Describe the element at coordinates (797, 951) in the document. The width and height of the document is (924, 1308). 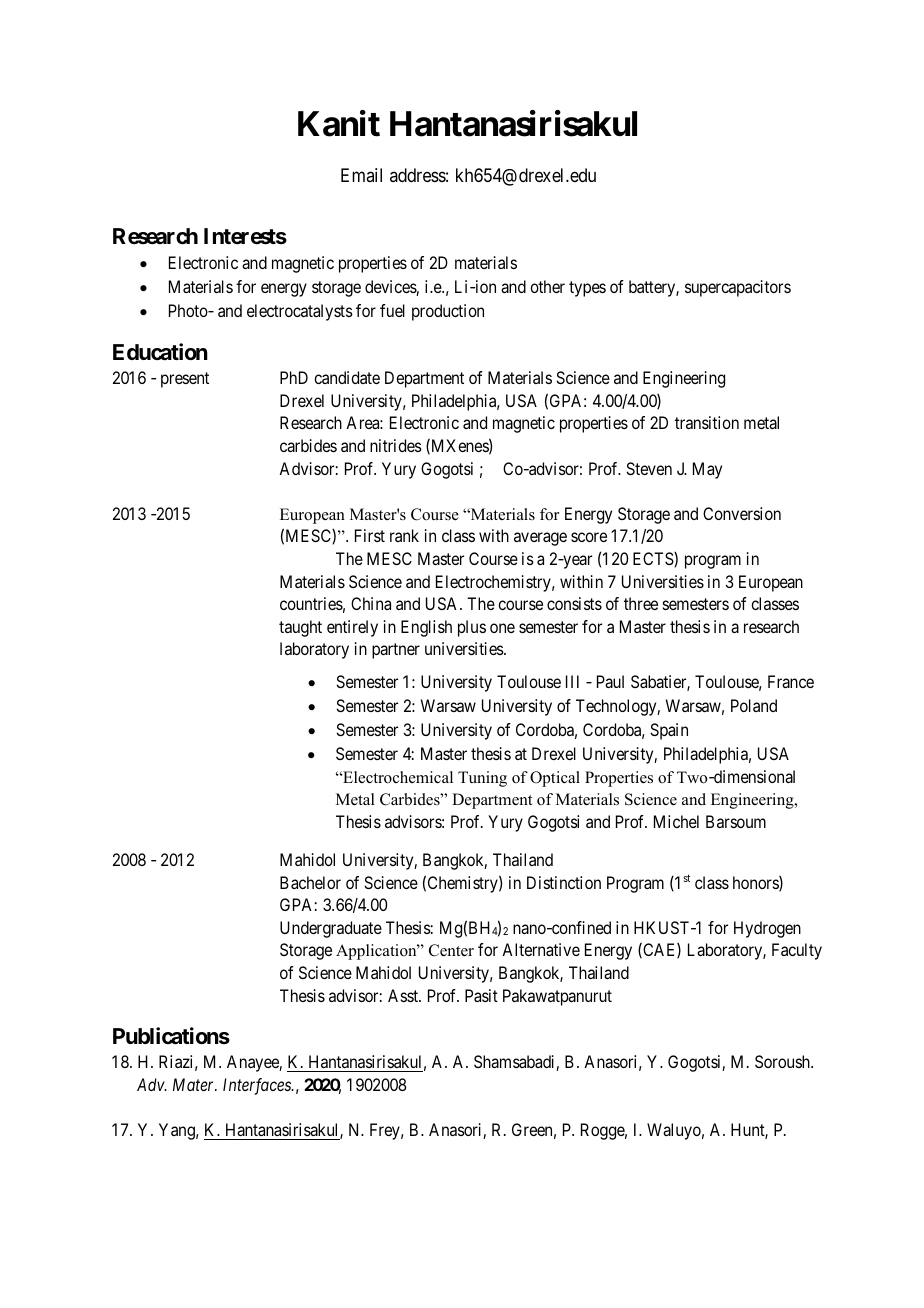
I see `Faculty` at that location.
